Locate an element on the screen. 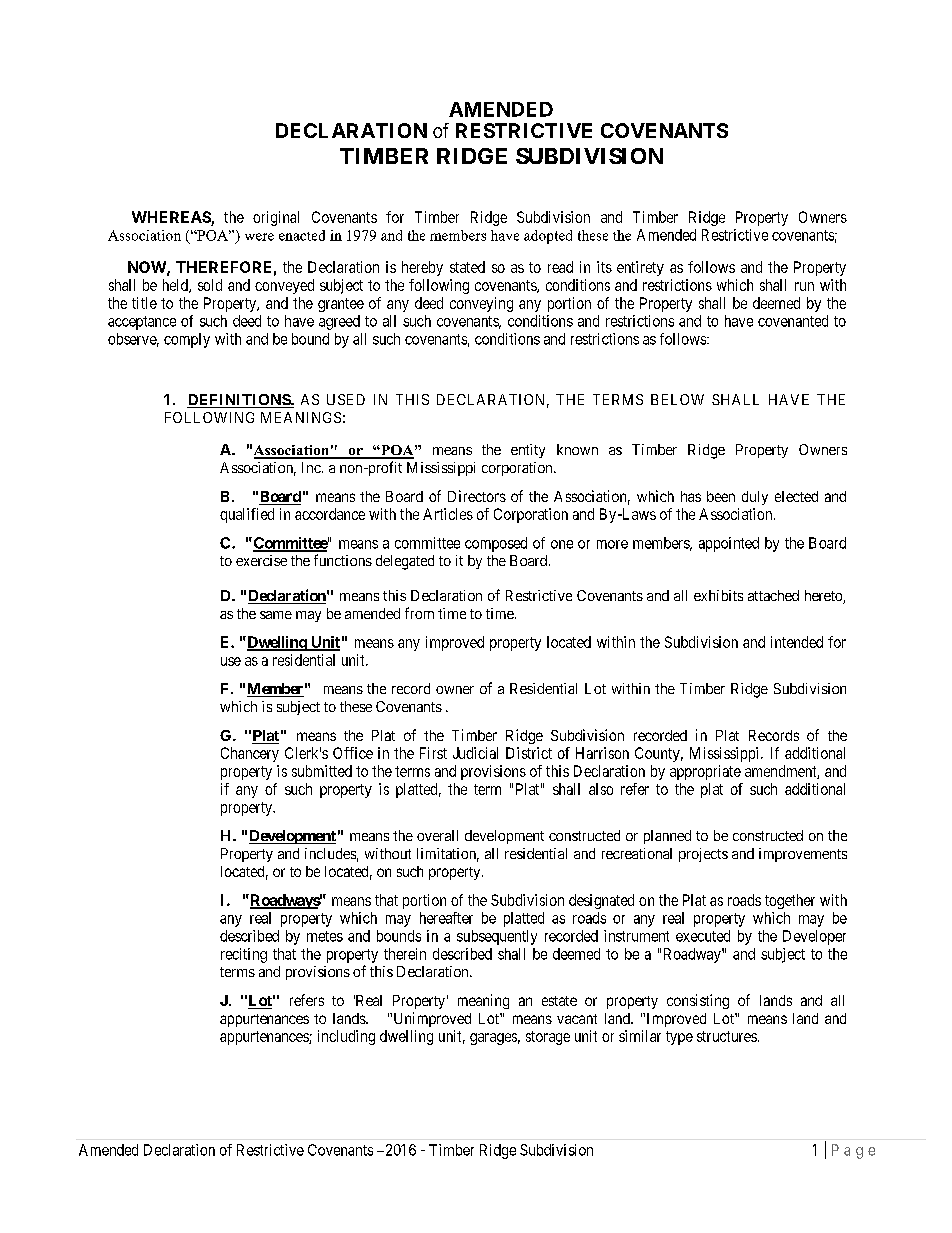 This screenshot has height=1233, width=952. stated is located at coordinates (467, 267).
